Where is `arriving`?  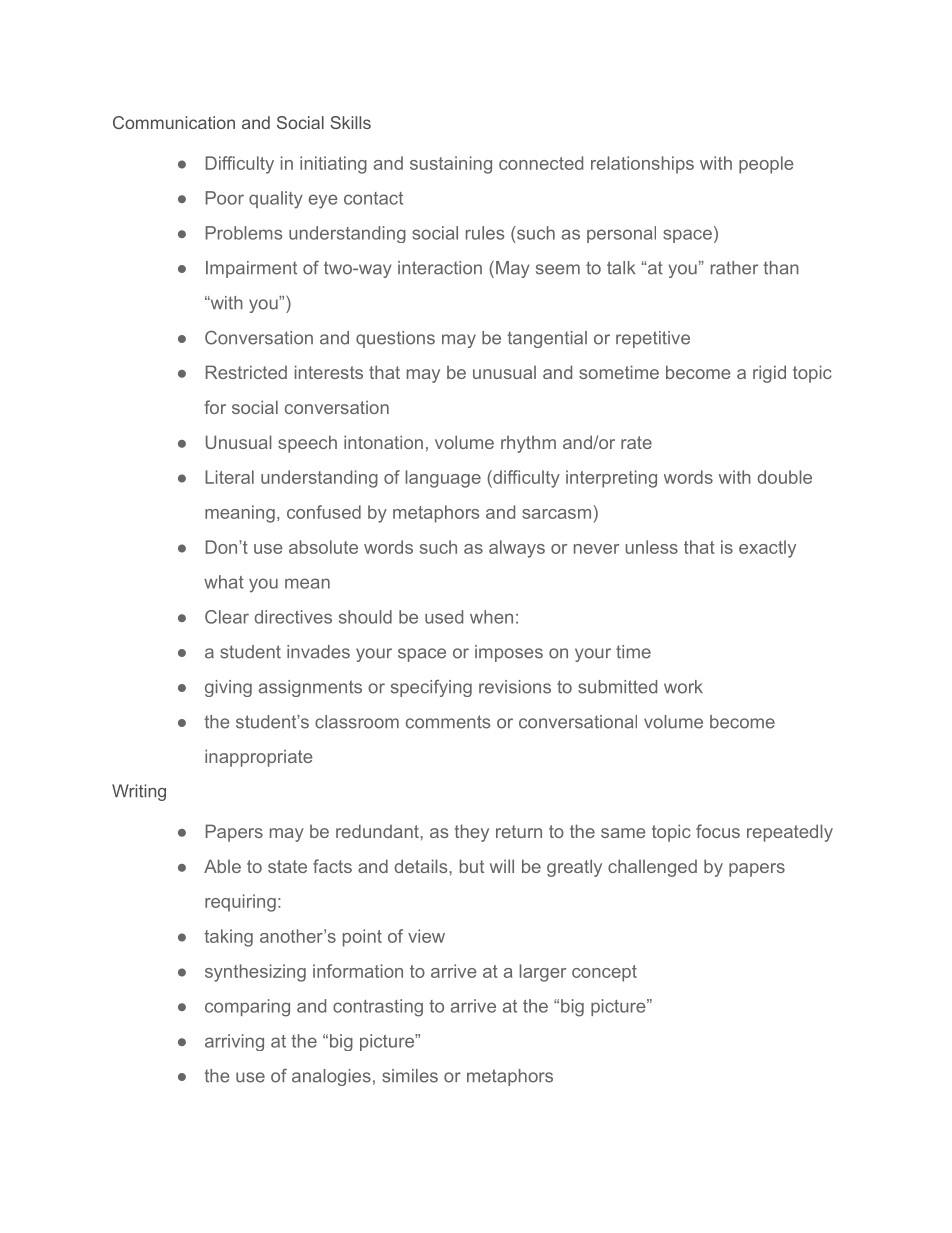 arriving is located at coordinates (234, 1042).
